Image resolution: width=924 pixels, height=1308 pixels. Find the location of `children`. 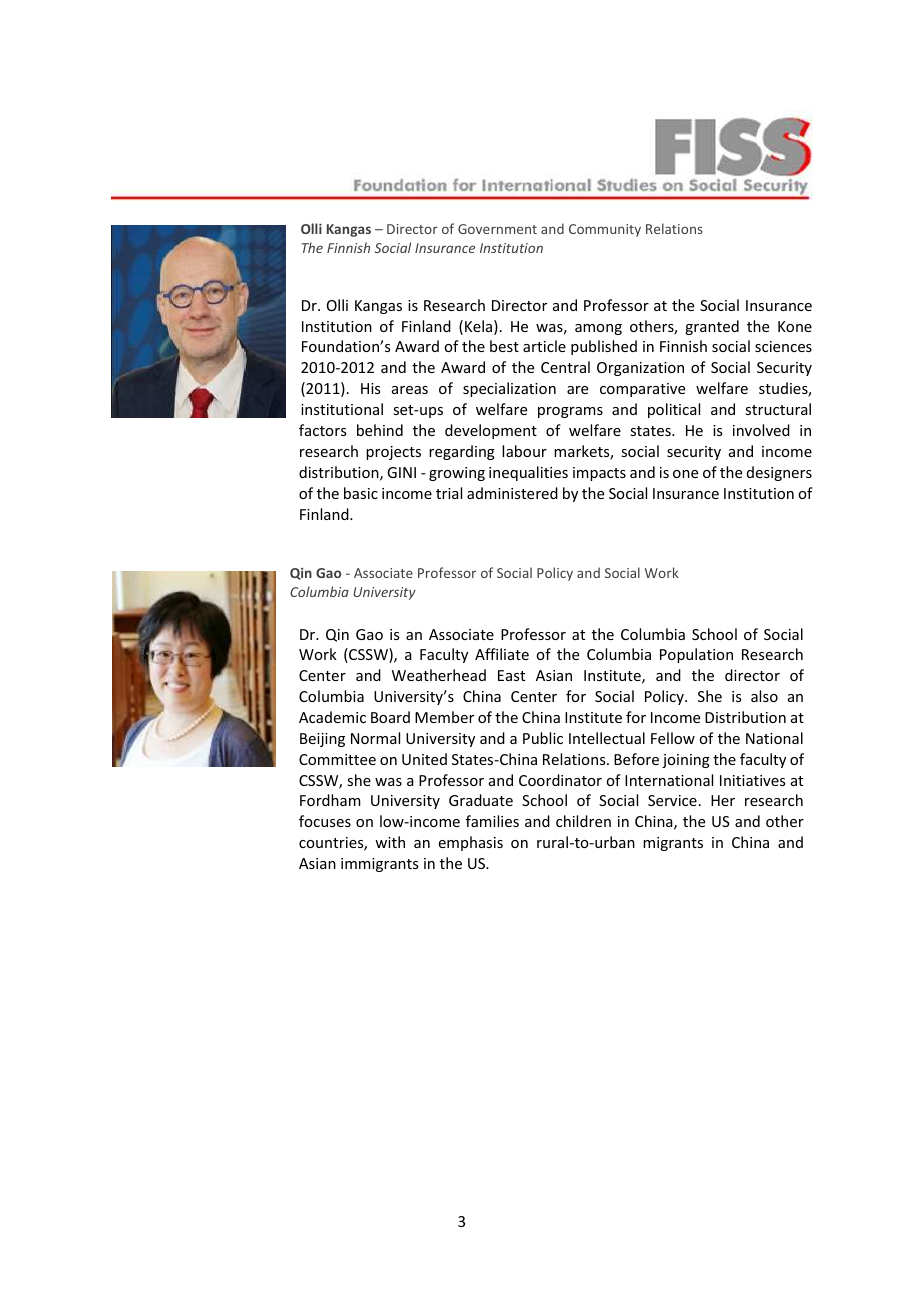

children is located at coordinates (583, 821).
